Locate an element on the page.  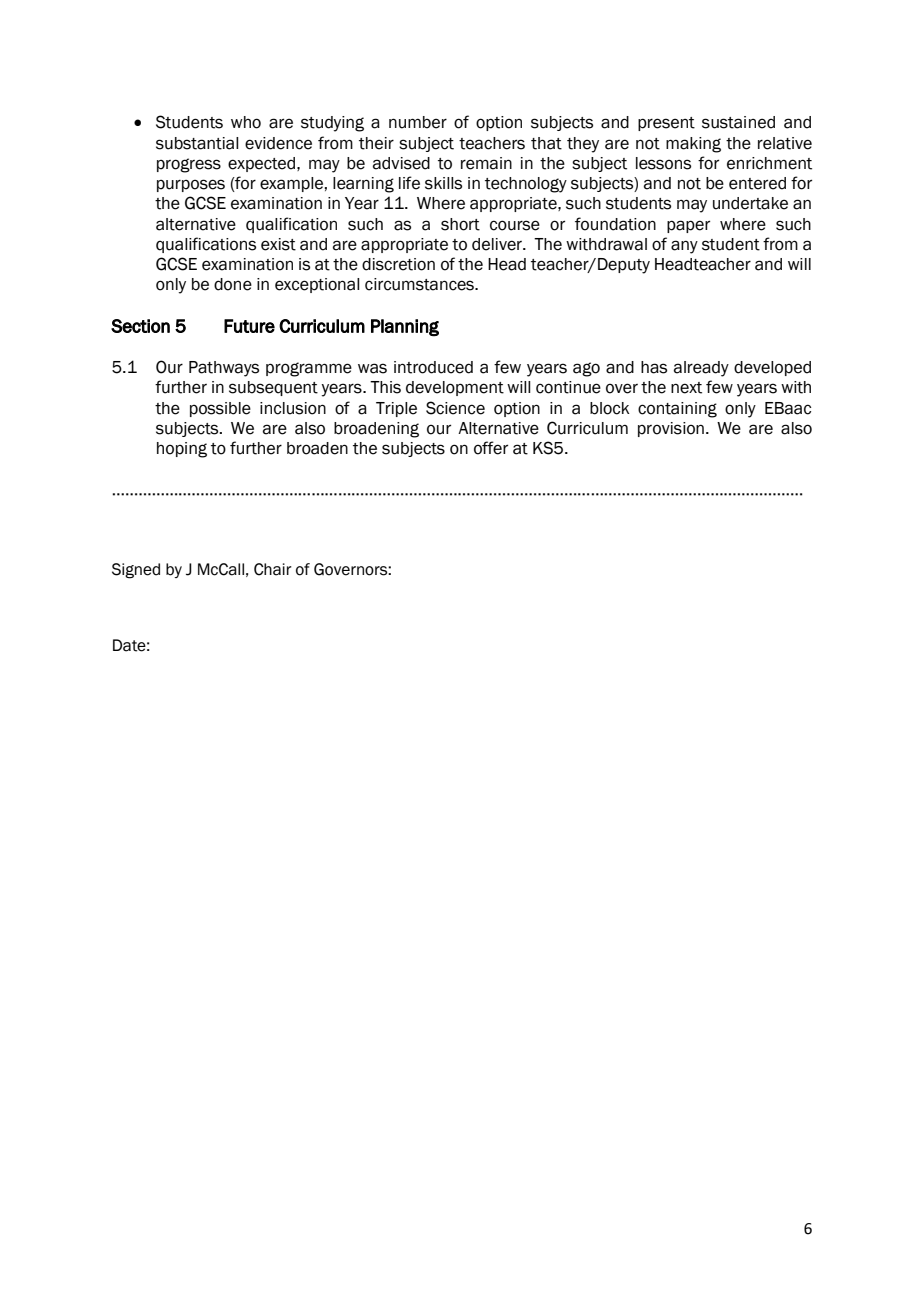
exist is located at coordinates (278, 244).
